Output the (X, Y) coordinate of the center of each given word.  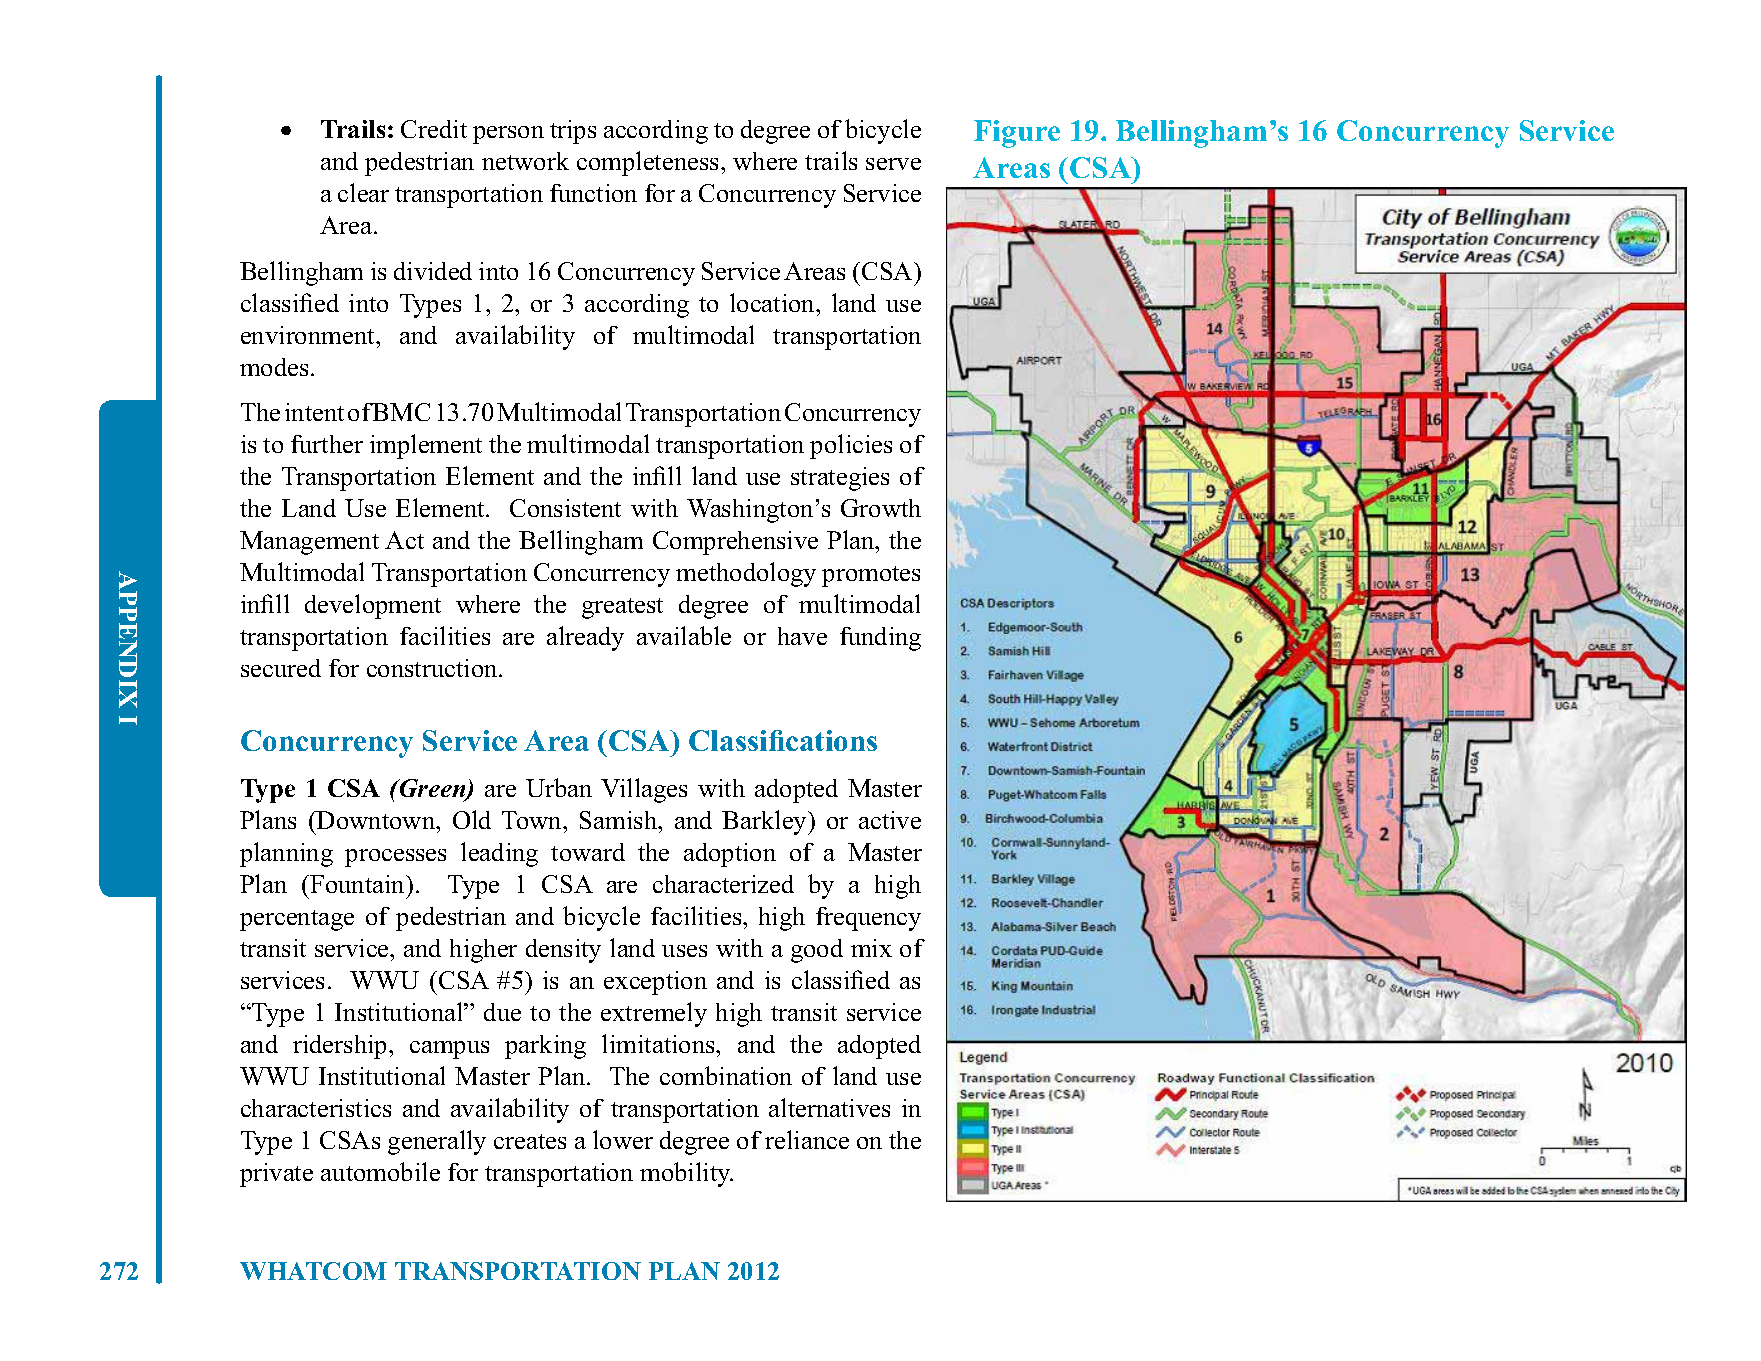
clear (363, 192)
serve (893, 164)
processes (395, 858)
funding (880, 639)
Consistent (565, 508)
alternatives (829, 1107)
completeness (649, 163)
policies (851, 446)
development (373, 606)
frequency (868, 919)
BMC (401, 412)
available (684, 635)
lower (623, 1139)
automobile (380, 1171)
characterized (723, 884)
